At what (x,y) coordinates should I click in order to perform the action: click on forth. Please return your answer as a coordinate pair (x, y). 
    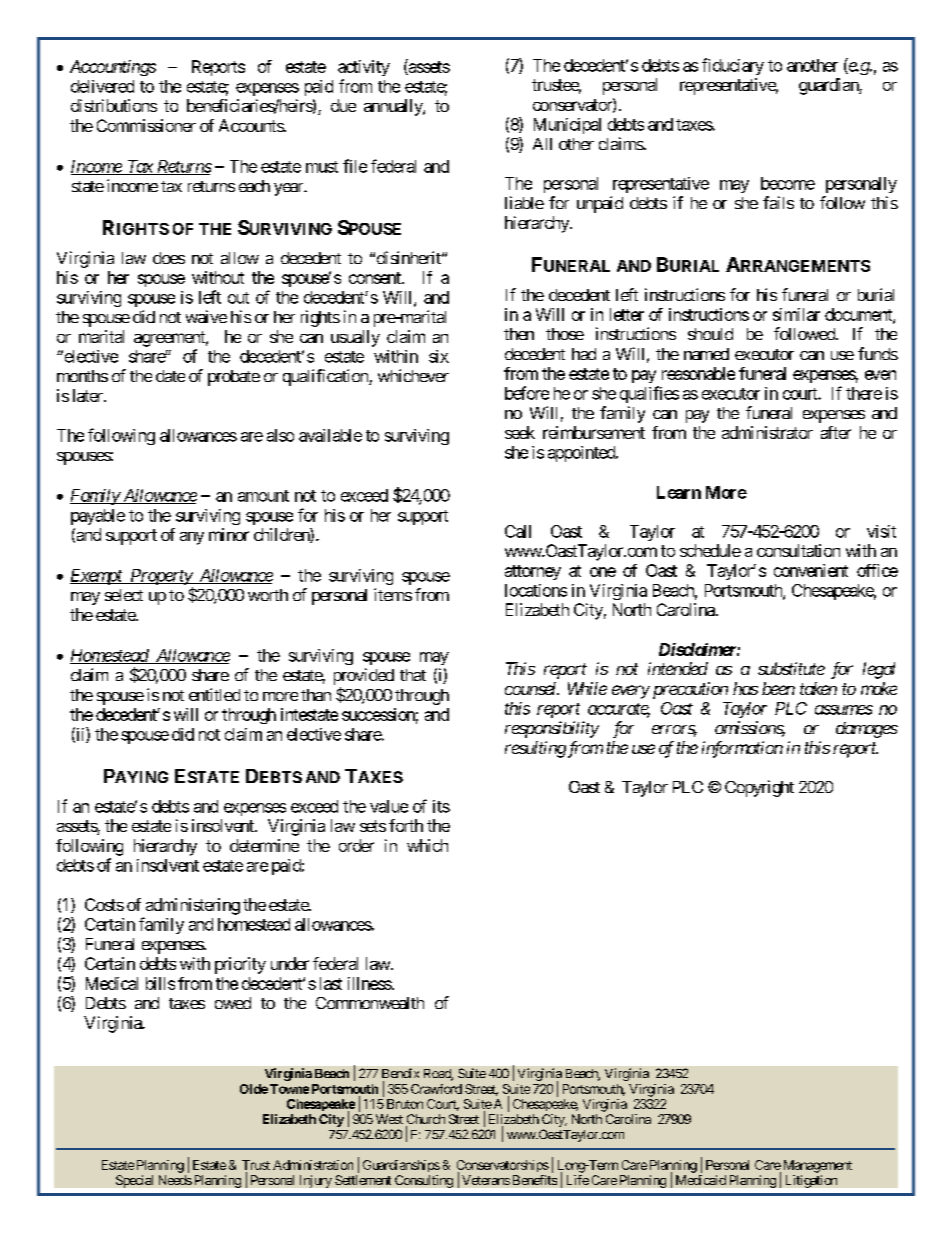
    Looking at the image, I should click on (406, 825).
